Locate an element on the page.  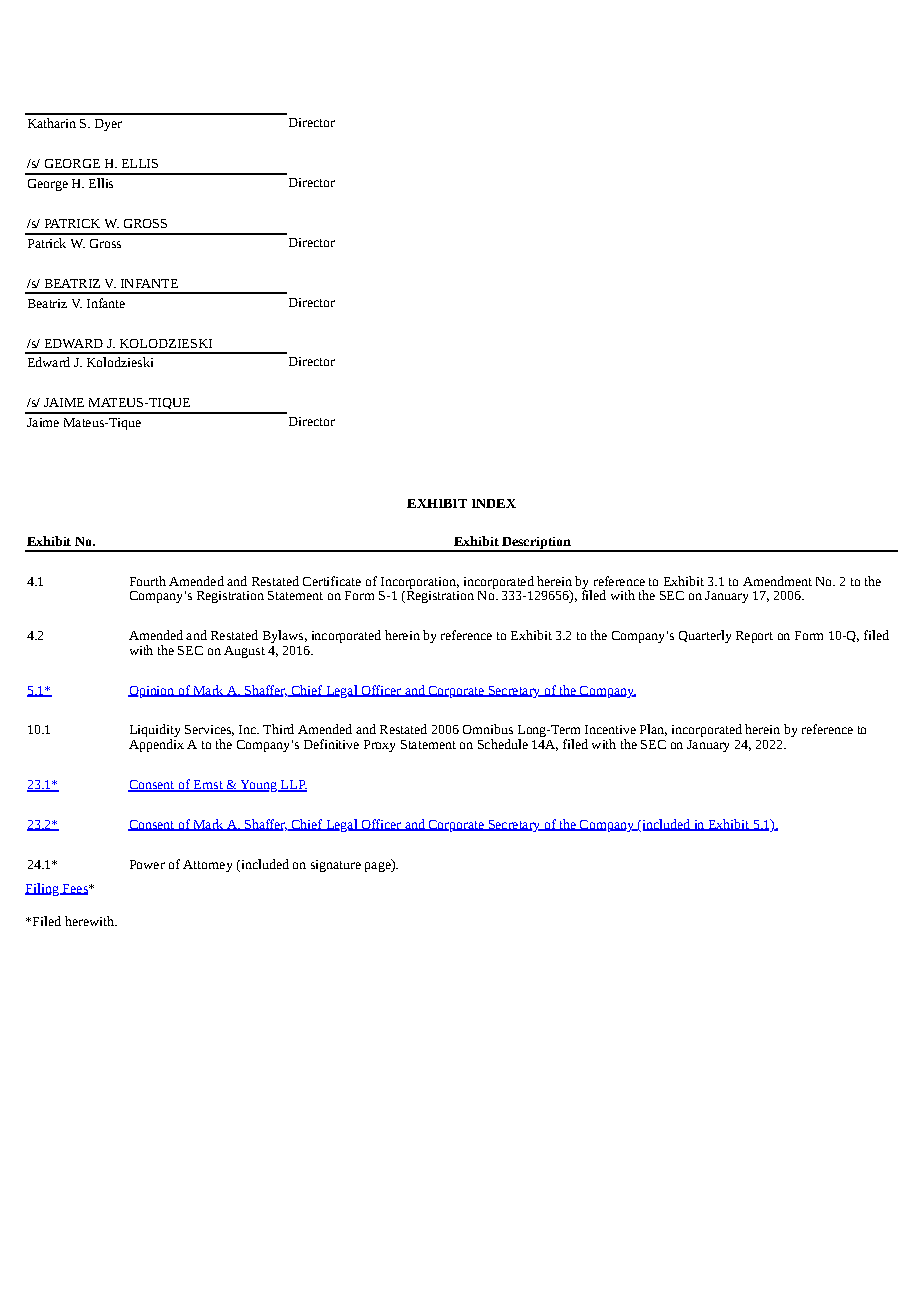
INDEX is located at coordinates (494, 503).
